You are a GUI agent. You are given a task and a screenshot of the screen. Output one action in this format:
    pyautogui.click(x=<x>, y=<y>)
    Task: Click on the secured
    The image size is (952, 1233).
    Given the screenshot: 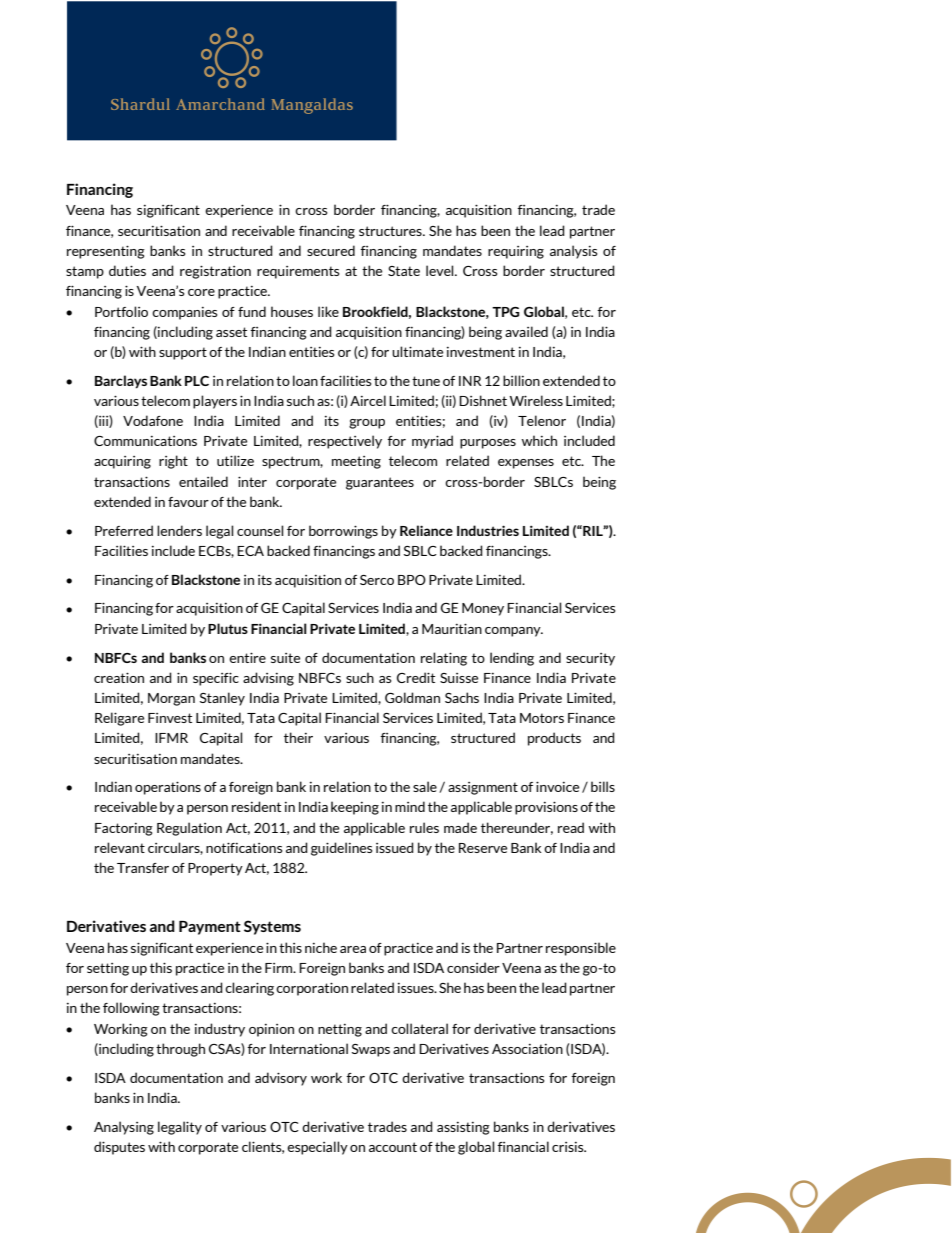 What is the action you would take?
    pyautogui.click(x=331, y=250)
